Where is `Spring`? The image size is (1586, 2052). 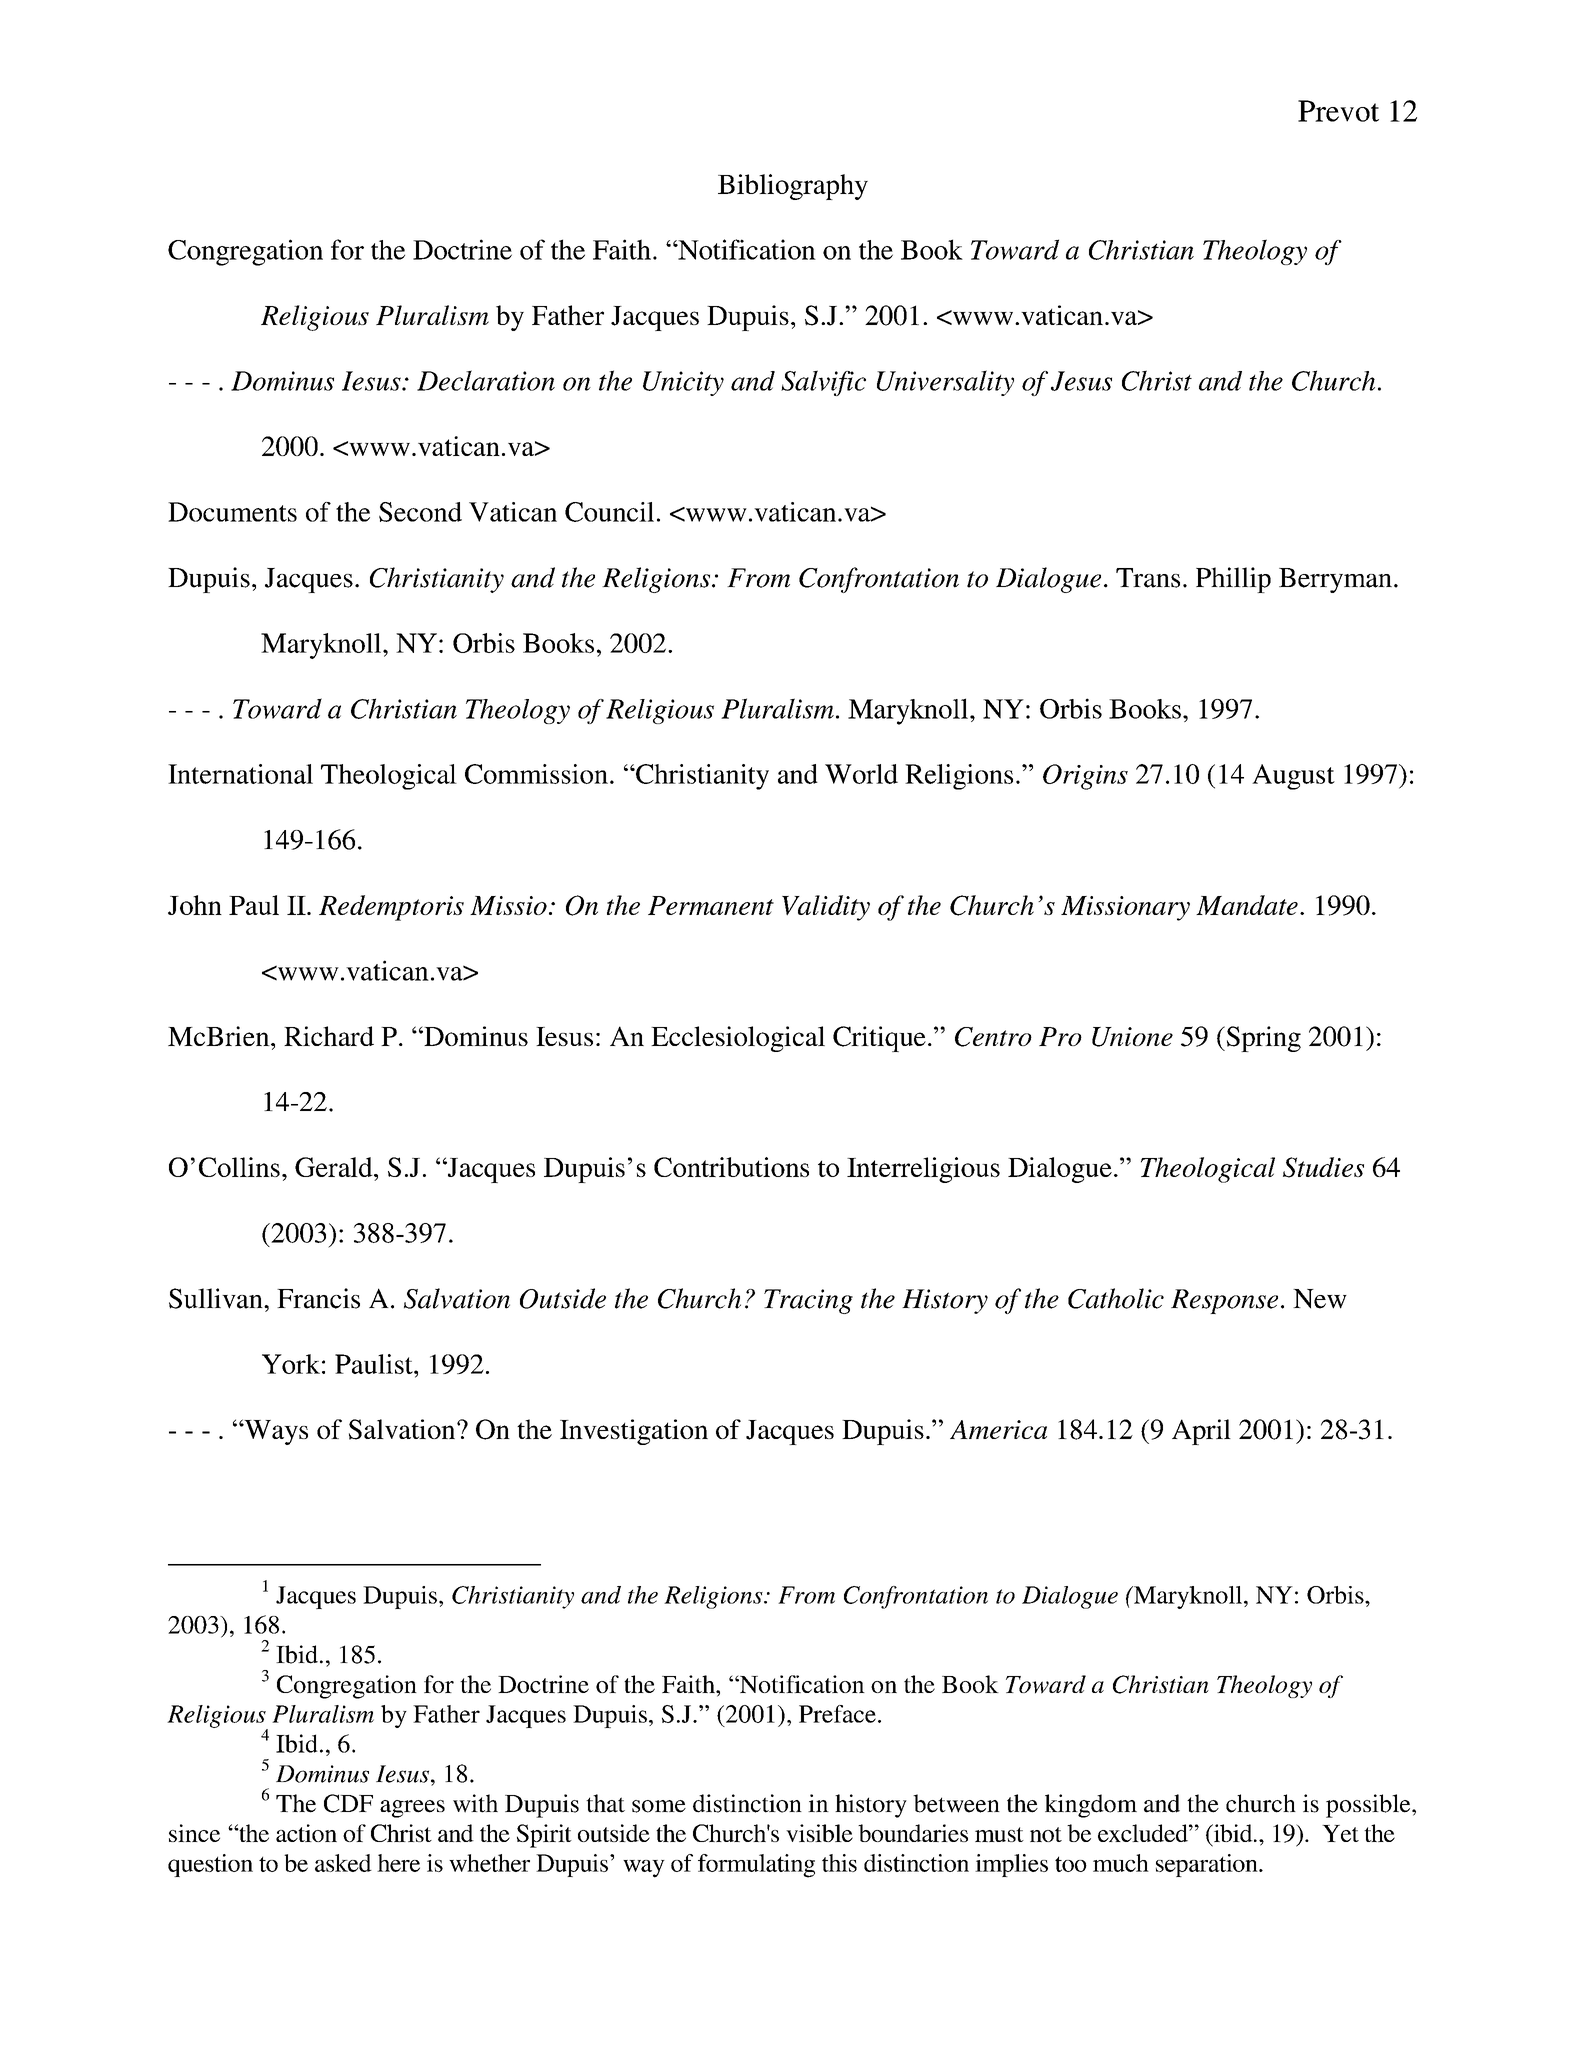
Spring is located at coordinates (1262, 1039).
